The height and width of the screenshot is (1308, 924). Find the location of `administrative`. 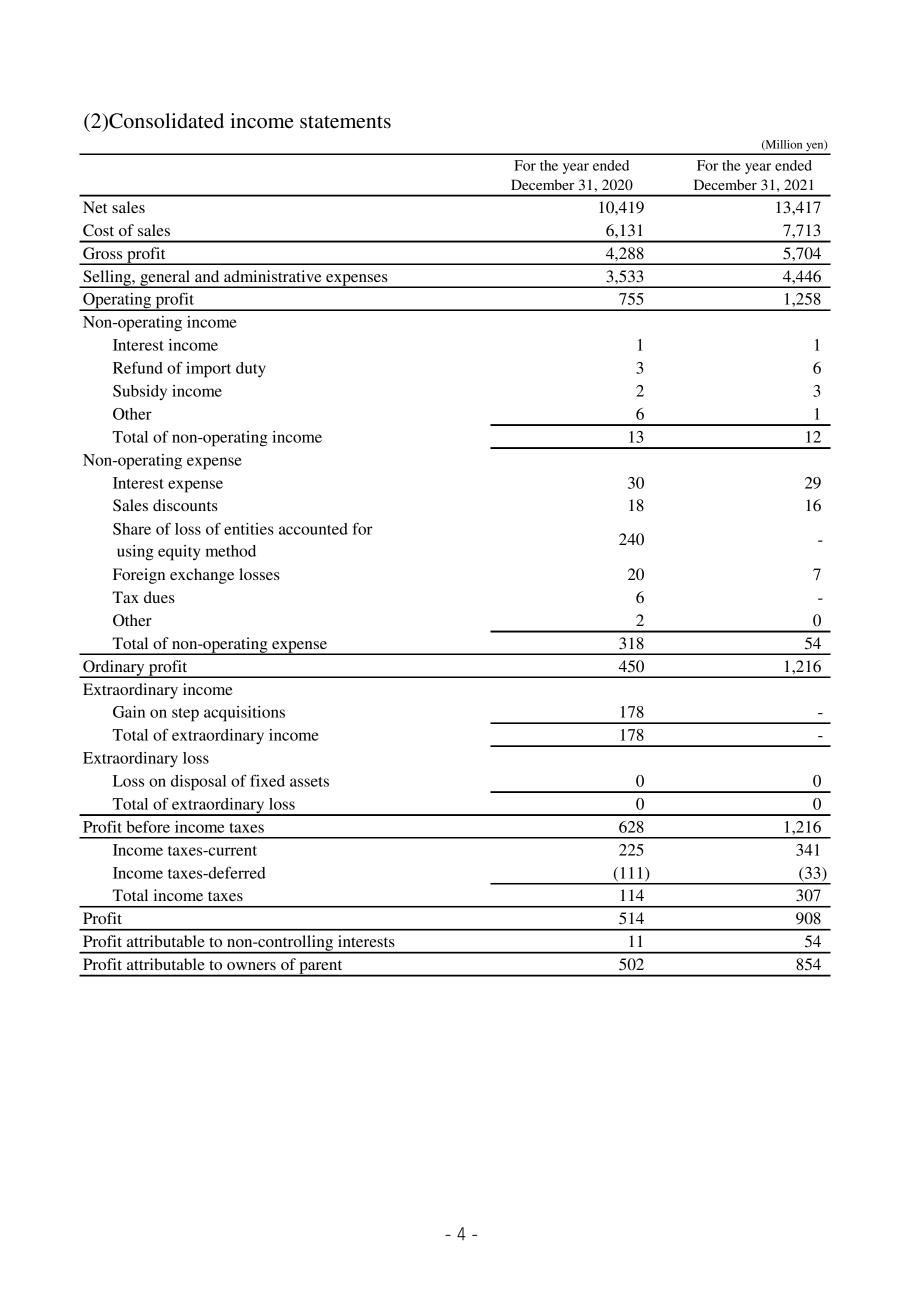

administrative is located at coordinates (273, 276).
